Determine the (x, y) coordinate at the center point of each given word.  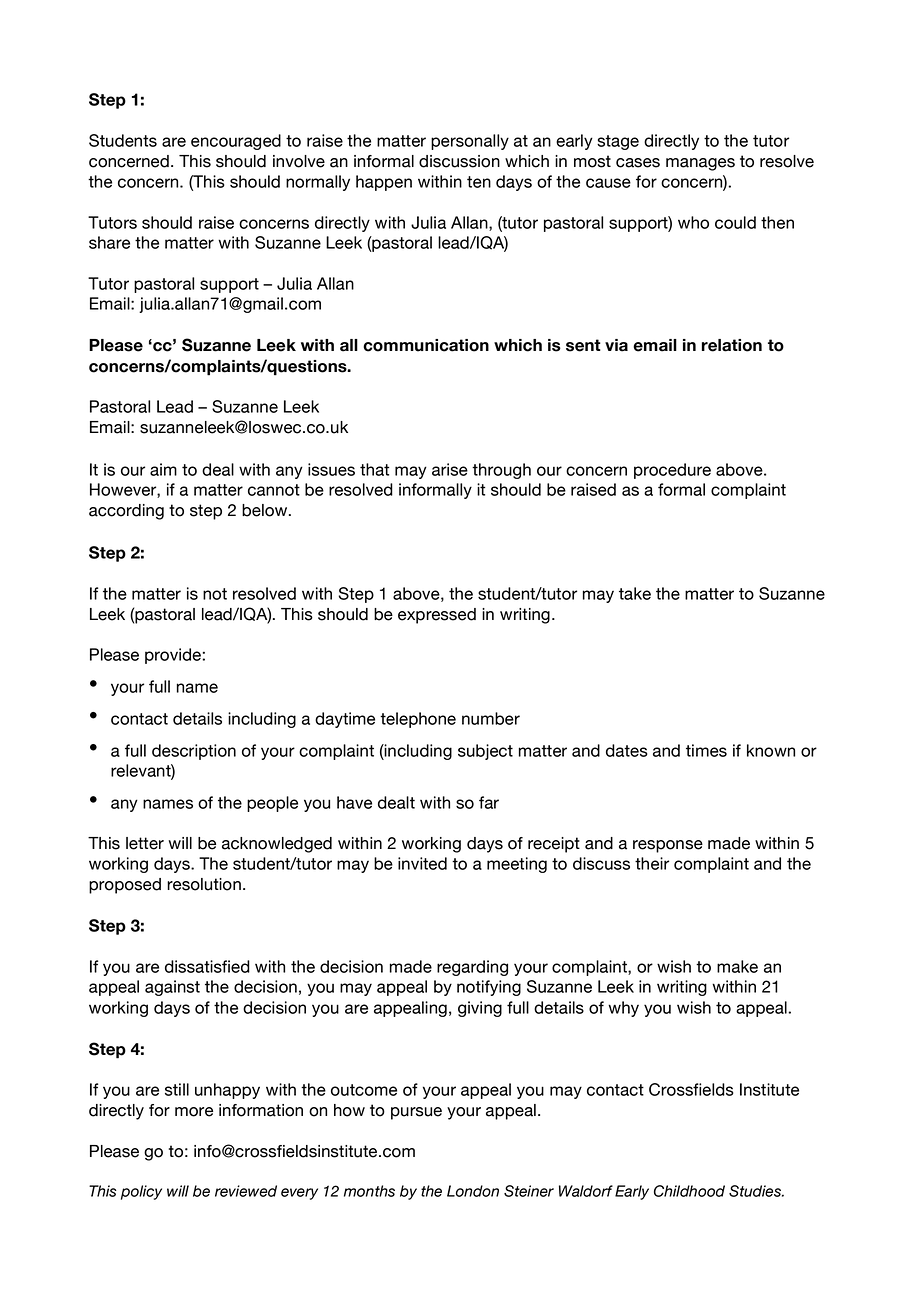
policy (141, 1192)
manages (700, 164)
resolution (204, 884)
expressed (437, 616)
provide (174, 656)
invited (422, 863)
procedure (672, 471)
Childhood (689, 1191)
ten (479, 182)
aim (163, 469)
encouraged (236, 142)
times (706, 750)
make (737, 966)
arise (450, 469)
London (473, 1191)
